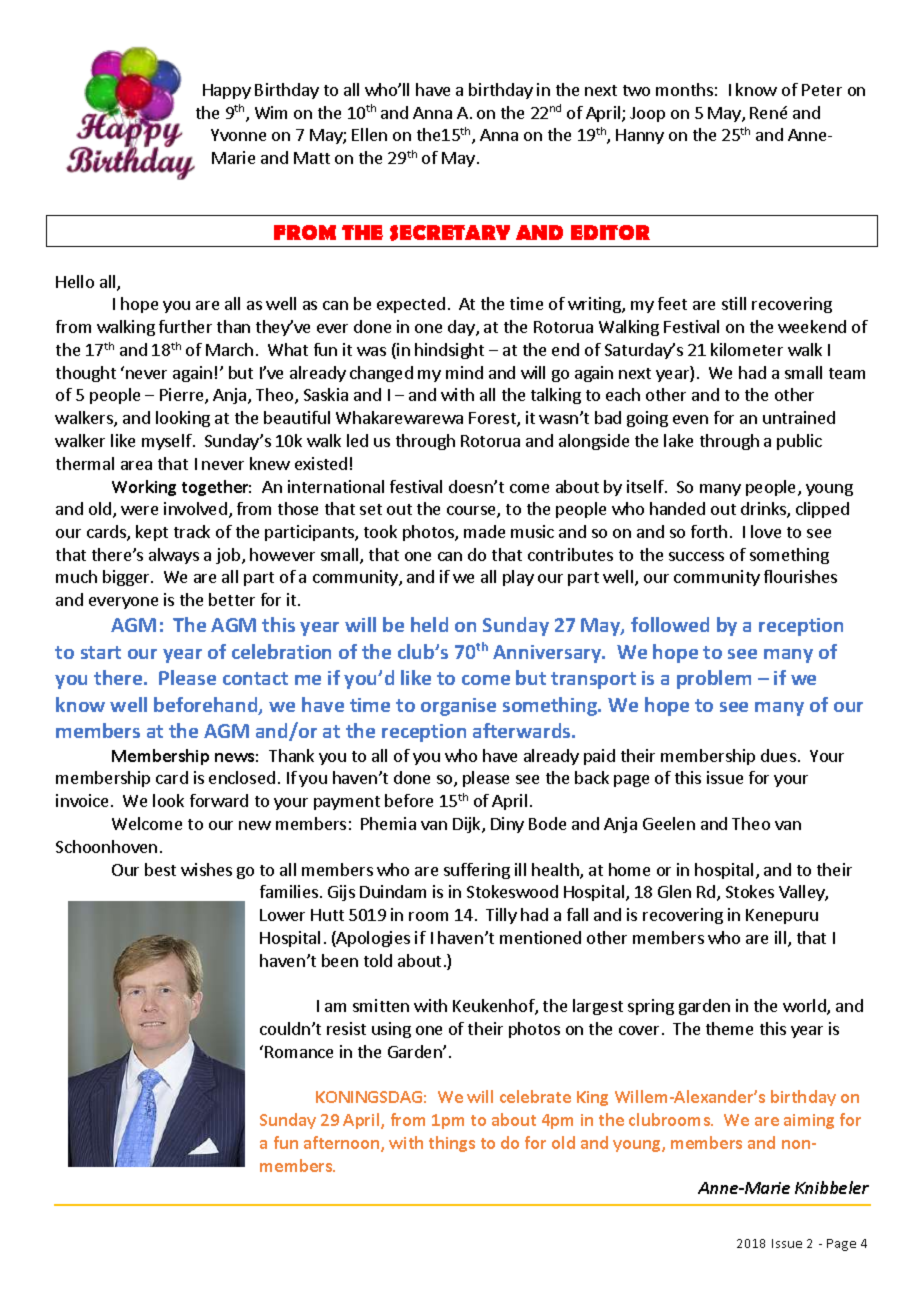 The image size is (924, 1308). What do you see at coordinates (734, 303) in the screenshot?
I see `still` at bounding box center [734, 303].
